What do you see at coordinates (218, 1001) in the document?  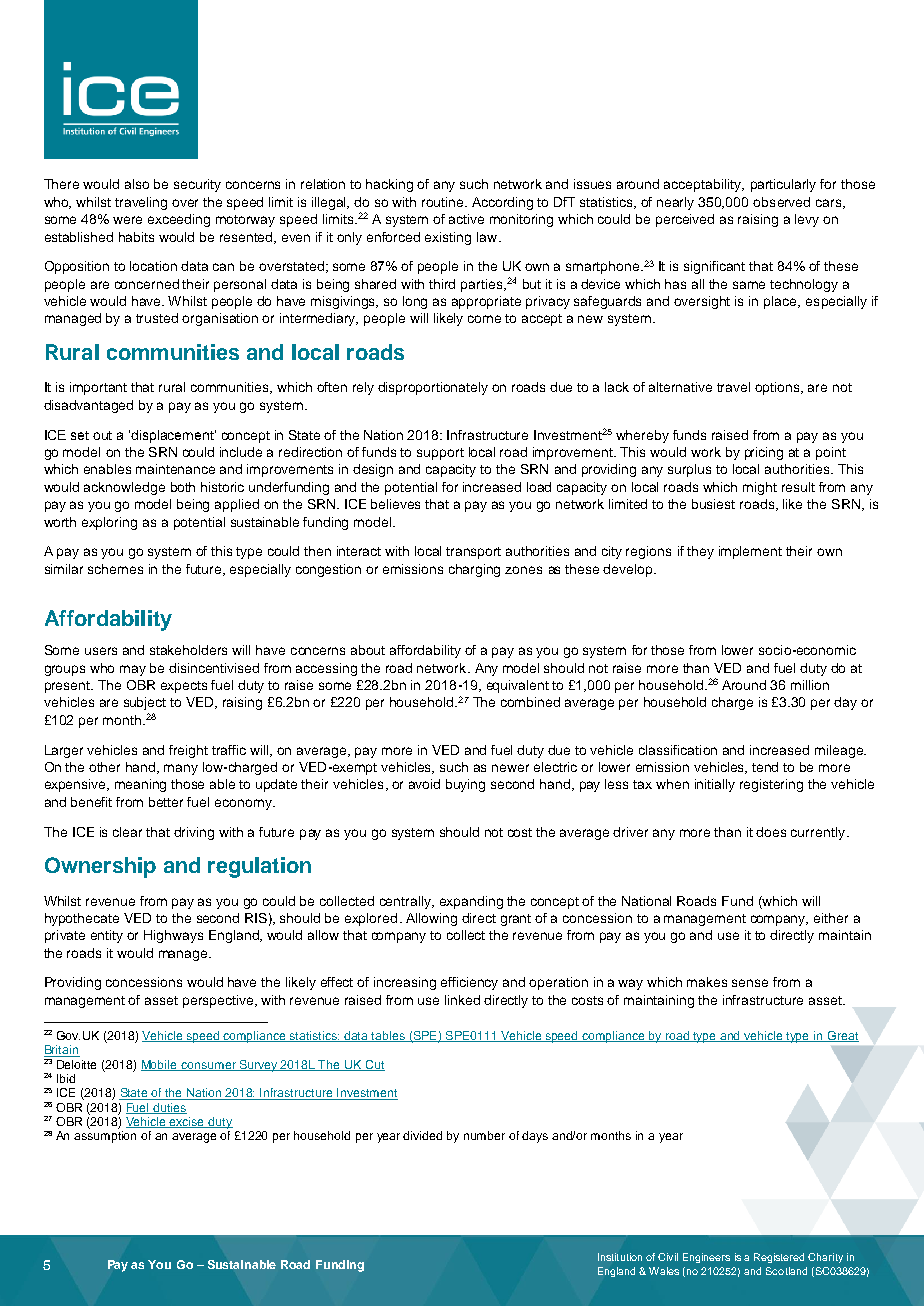 I see `perspective` at bounding box center [218, 1001].
